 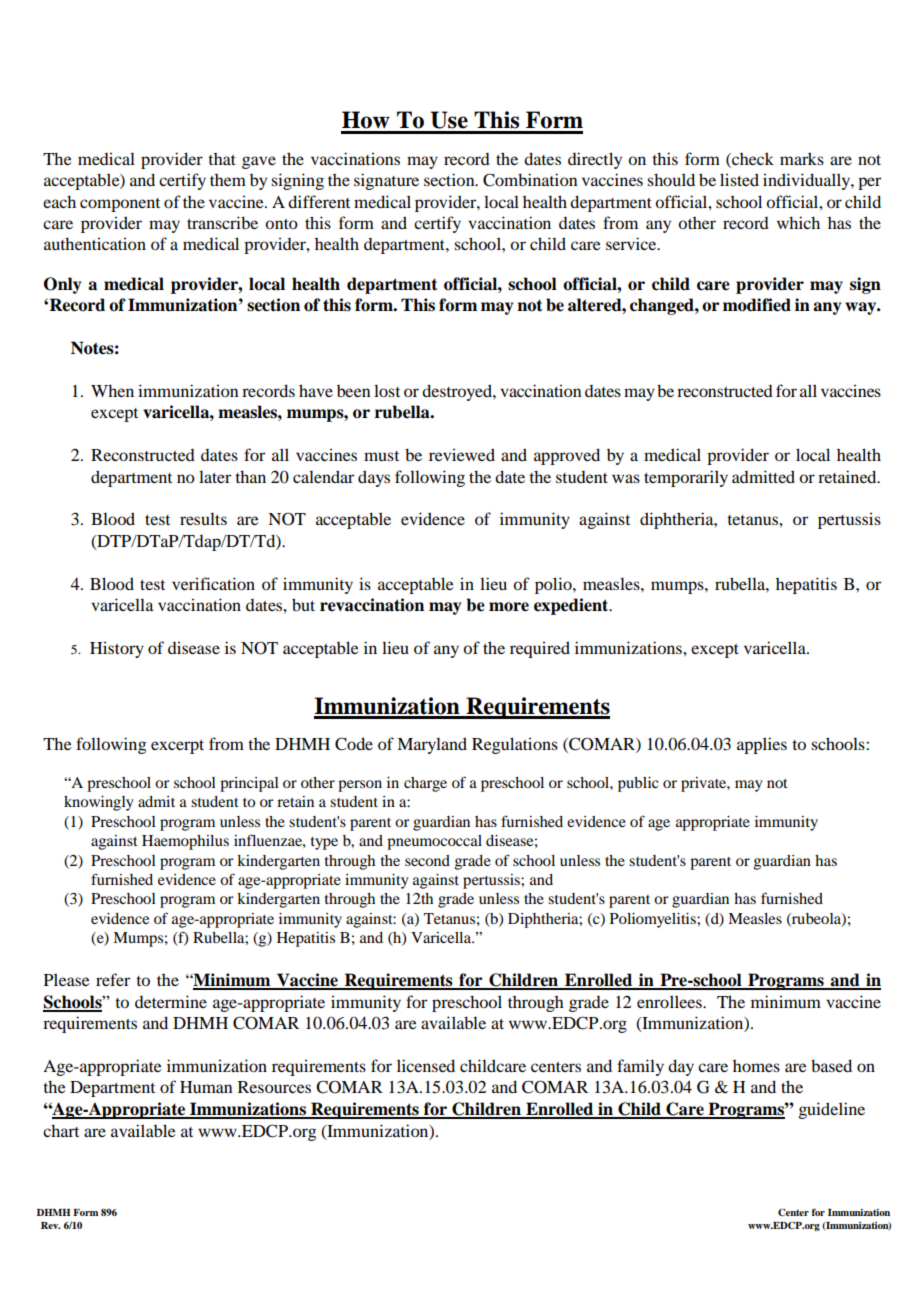 What do you see at coordinates (117, 649) in the screenshot?
I see `History` at bounding box center [117, 649].
